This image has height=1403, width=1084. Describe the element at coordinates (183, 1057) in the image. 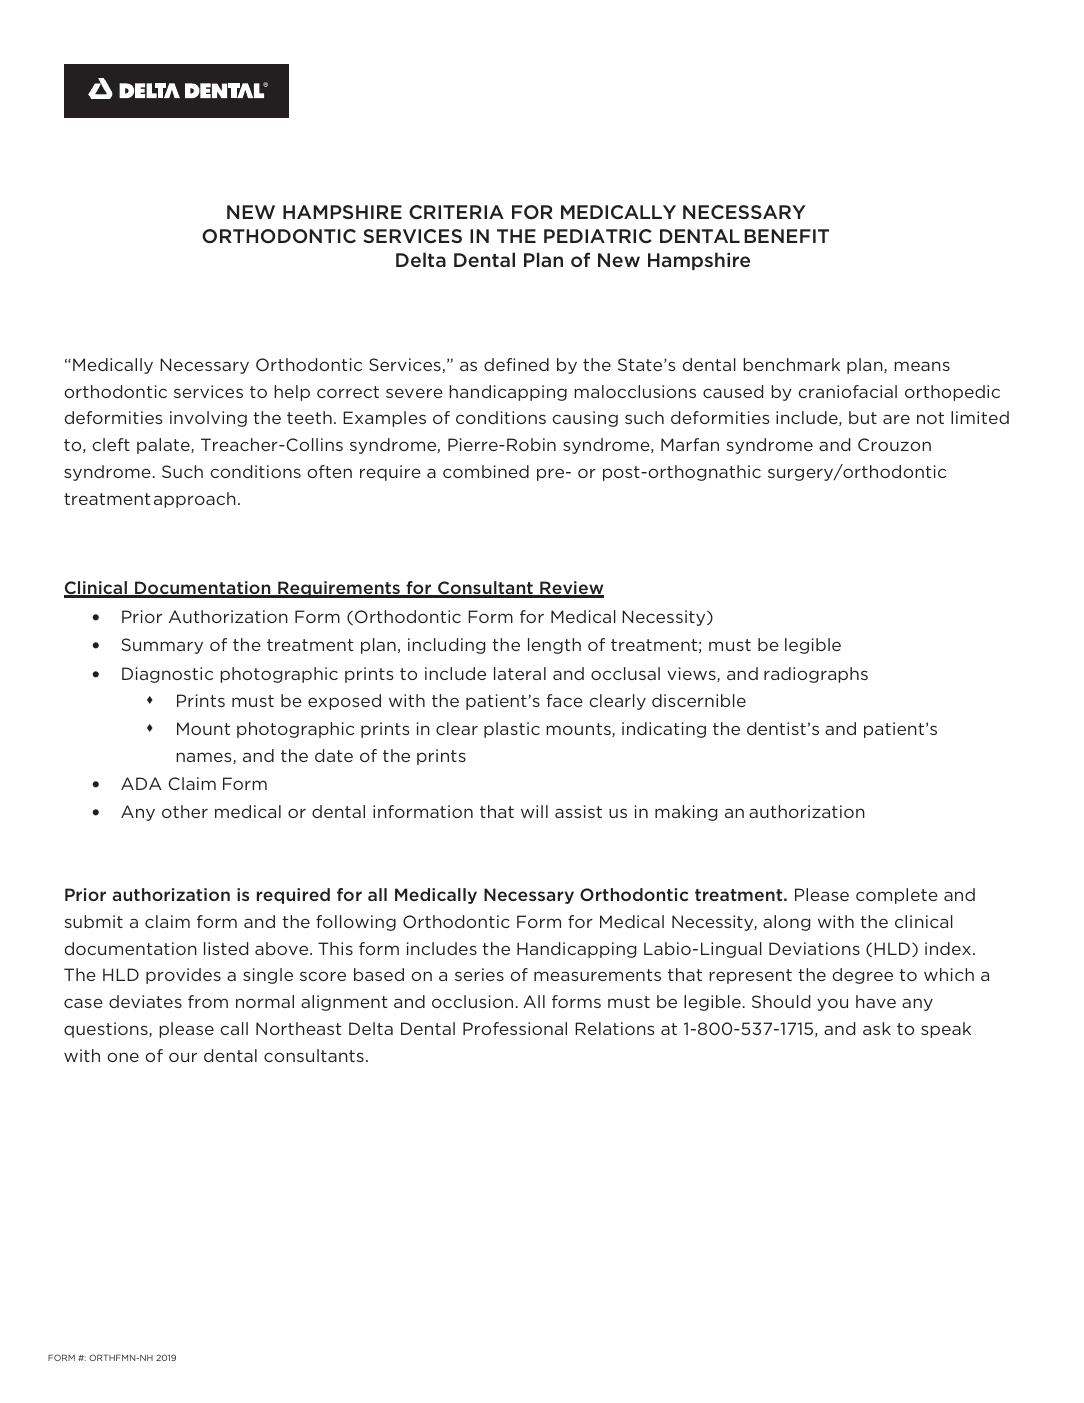

I see `our` at that location.
